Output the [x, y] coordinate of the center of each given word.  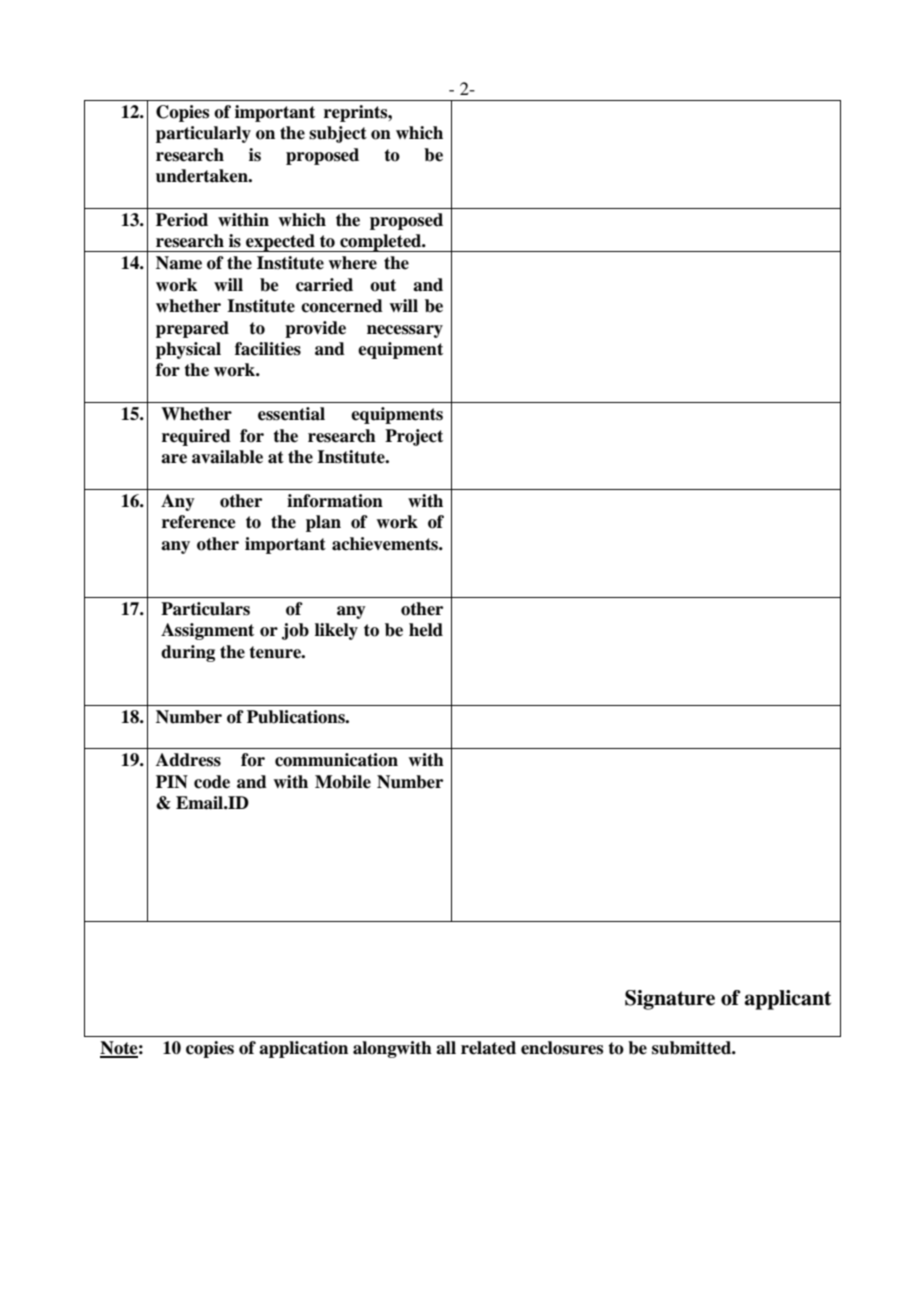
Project [414, 437]
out [383, 285]
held [426, 630]
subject [338, 134]
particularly [203, 134]
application [303, 1049]
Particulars [205, 609]
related [488, 1048]
